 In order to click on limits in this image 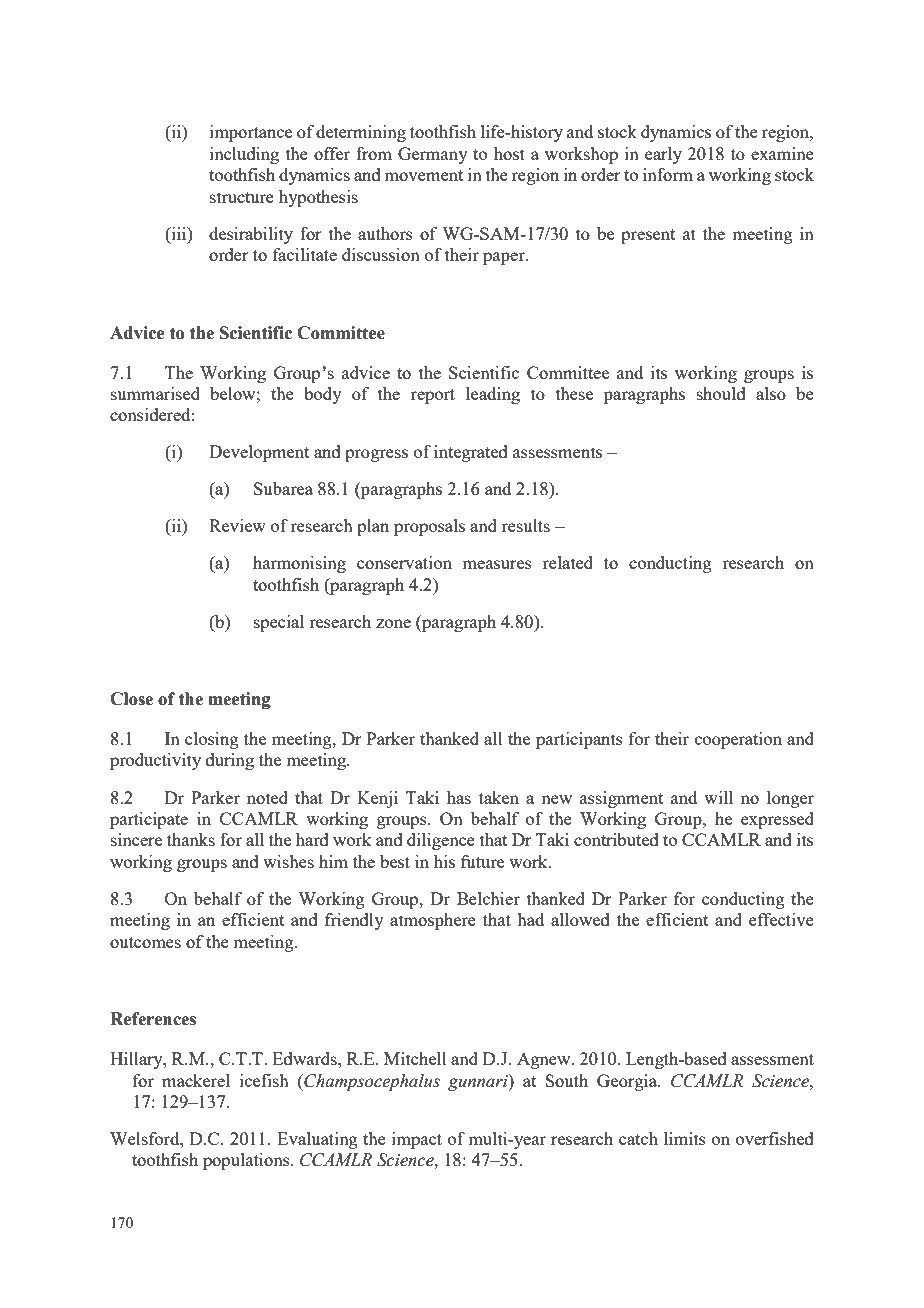, I will do `click(685, 1138)`.
